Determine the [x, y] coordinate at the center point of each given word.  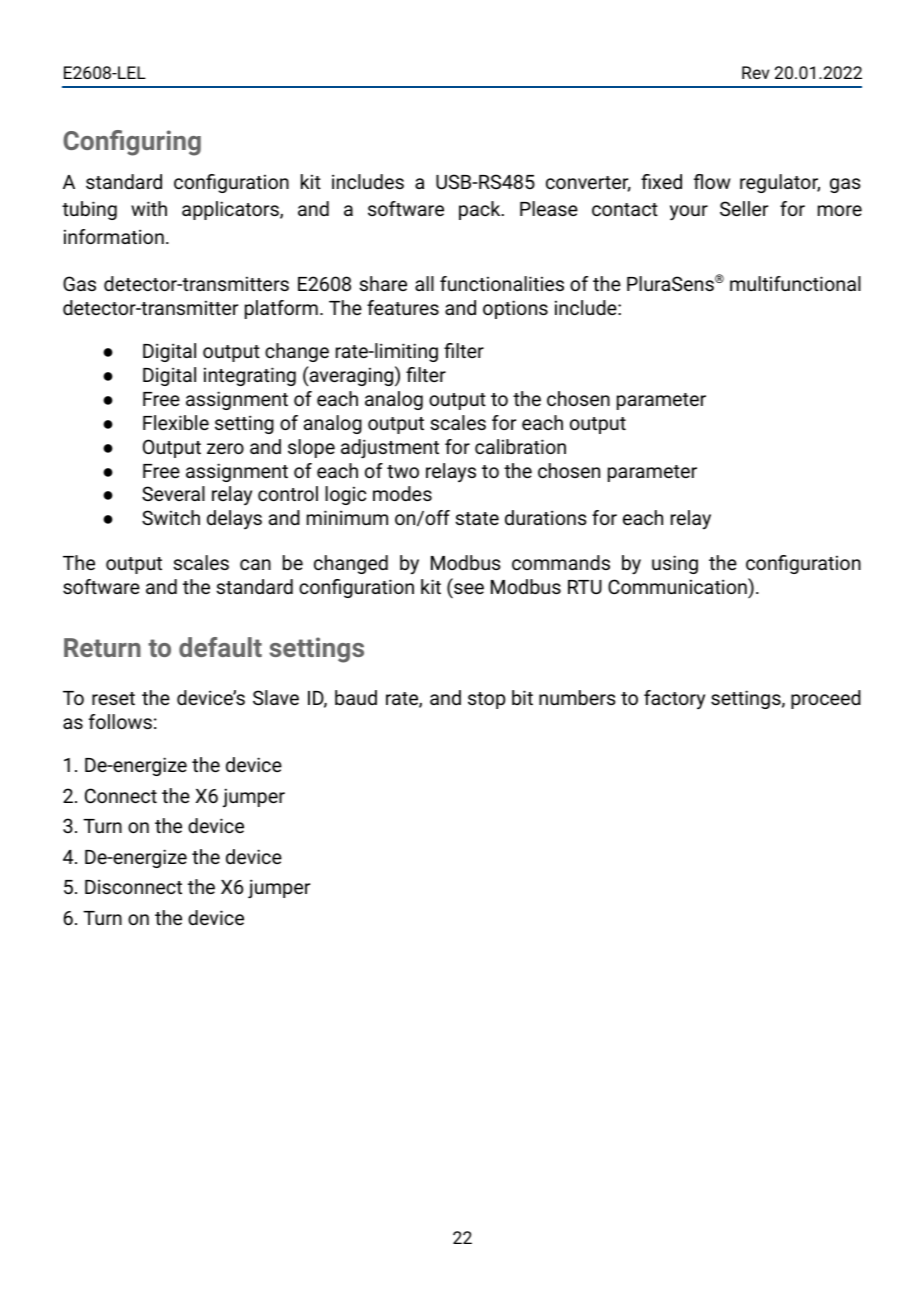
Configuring [132, 143]
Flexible [176, 422]
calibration [520, 446]
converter [588, 184]
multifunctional [795, 283]
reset [113, 698]
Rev [755, 72]
